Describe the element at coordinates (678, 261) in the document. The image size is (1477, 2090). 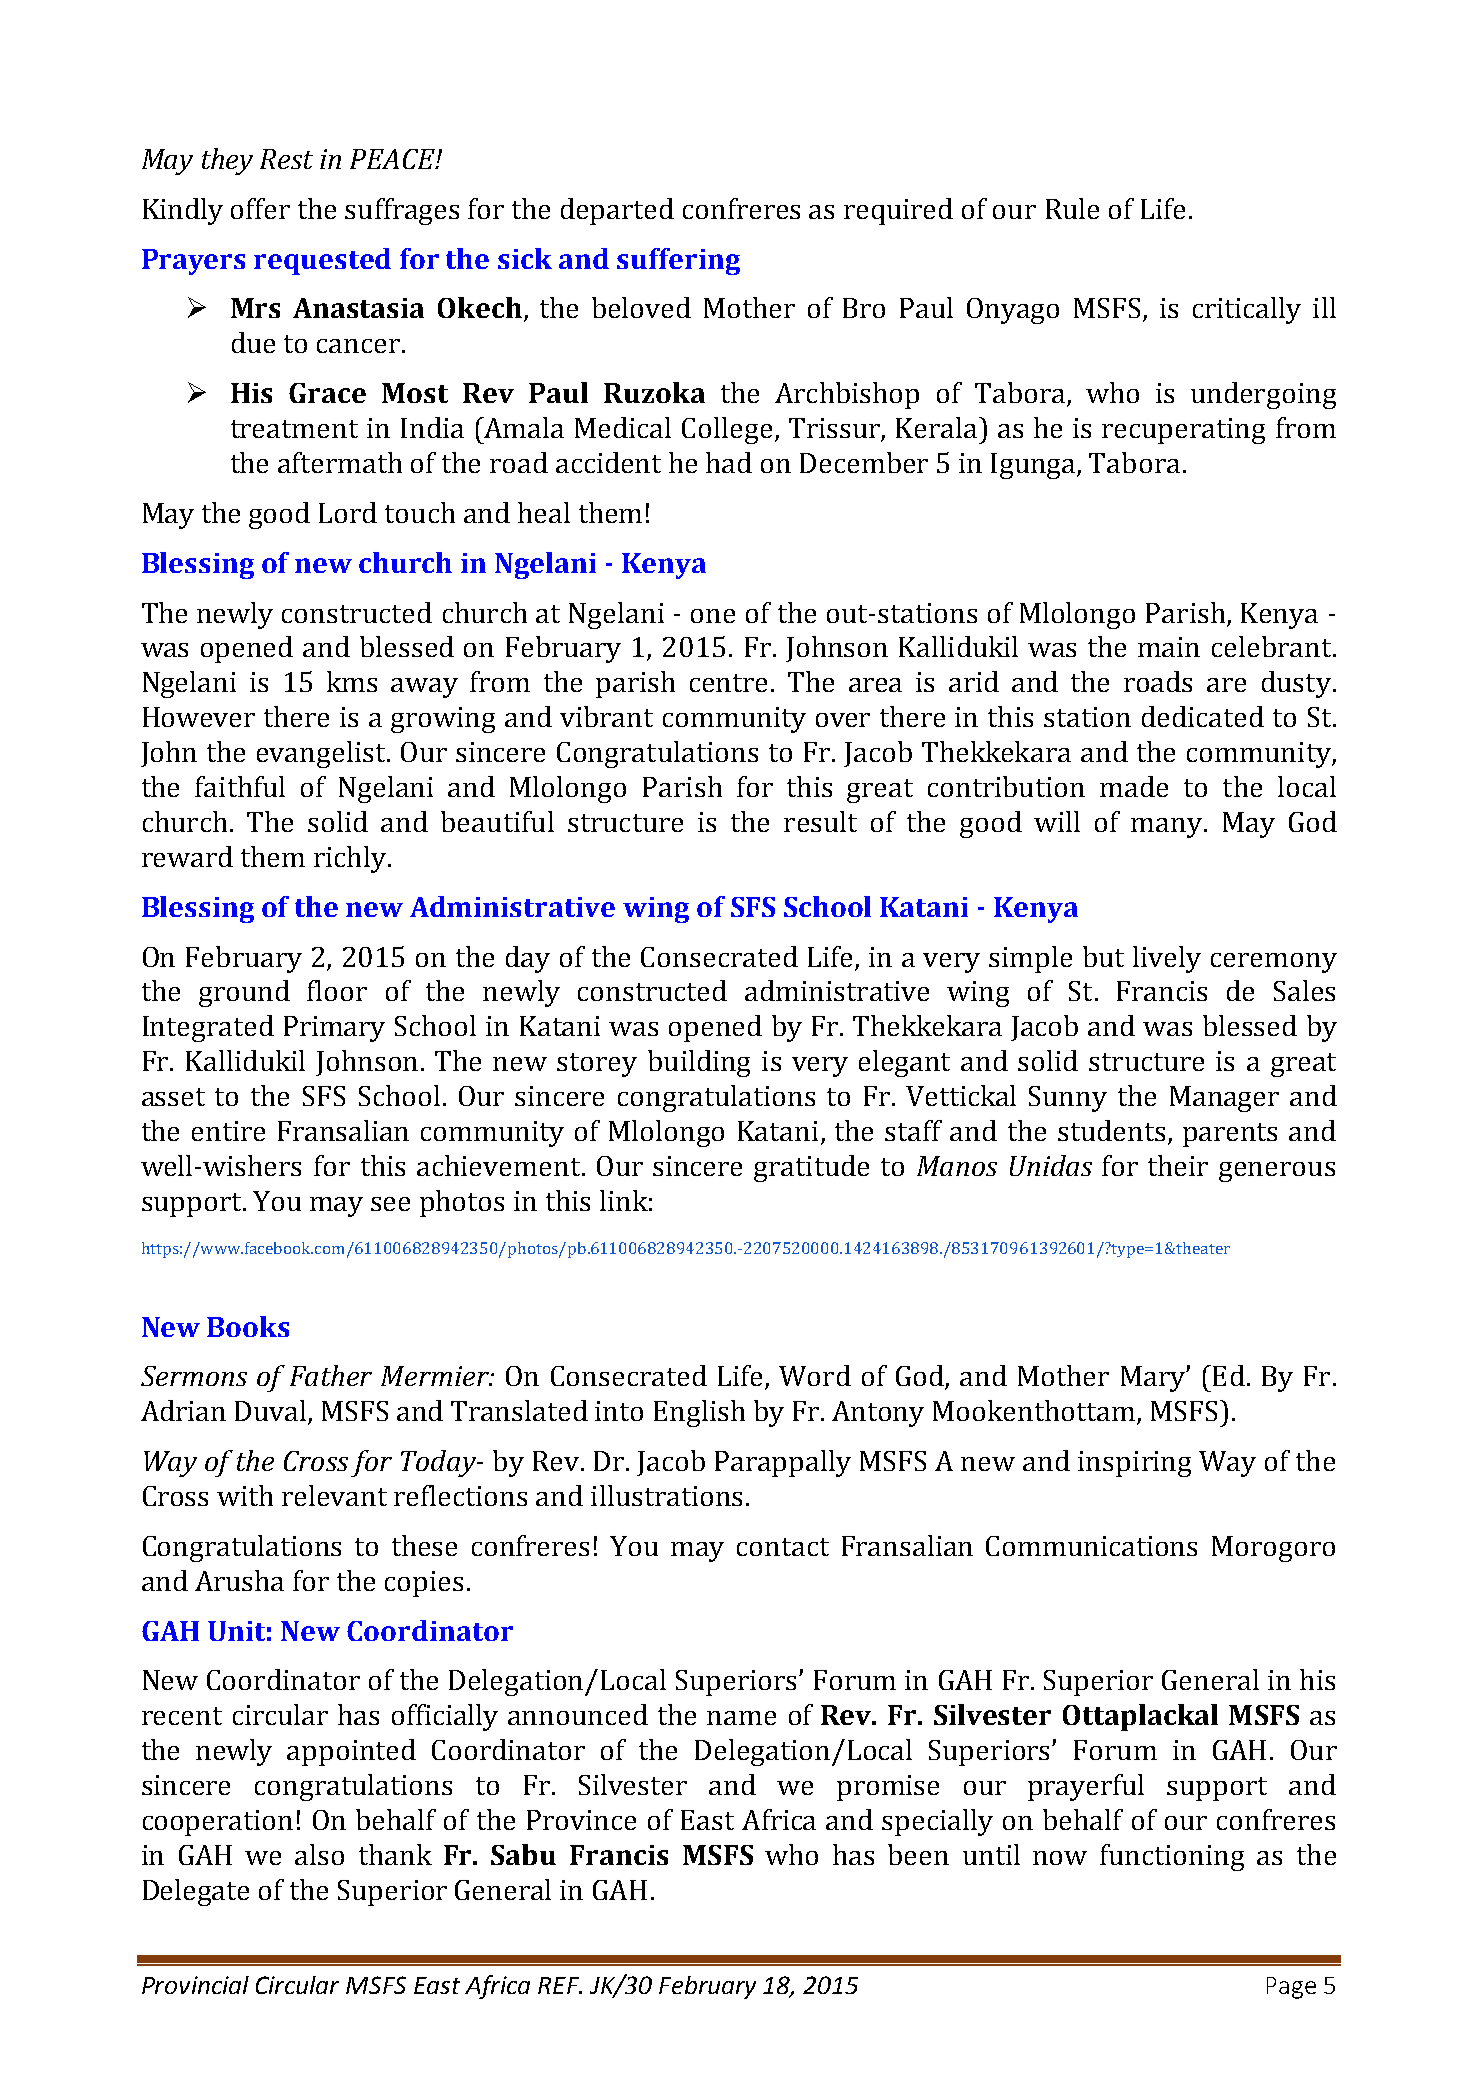
I see `suffering` at that location.
